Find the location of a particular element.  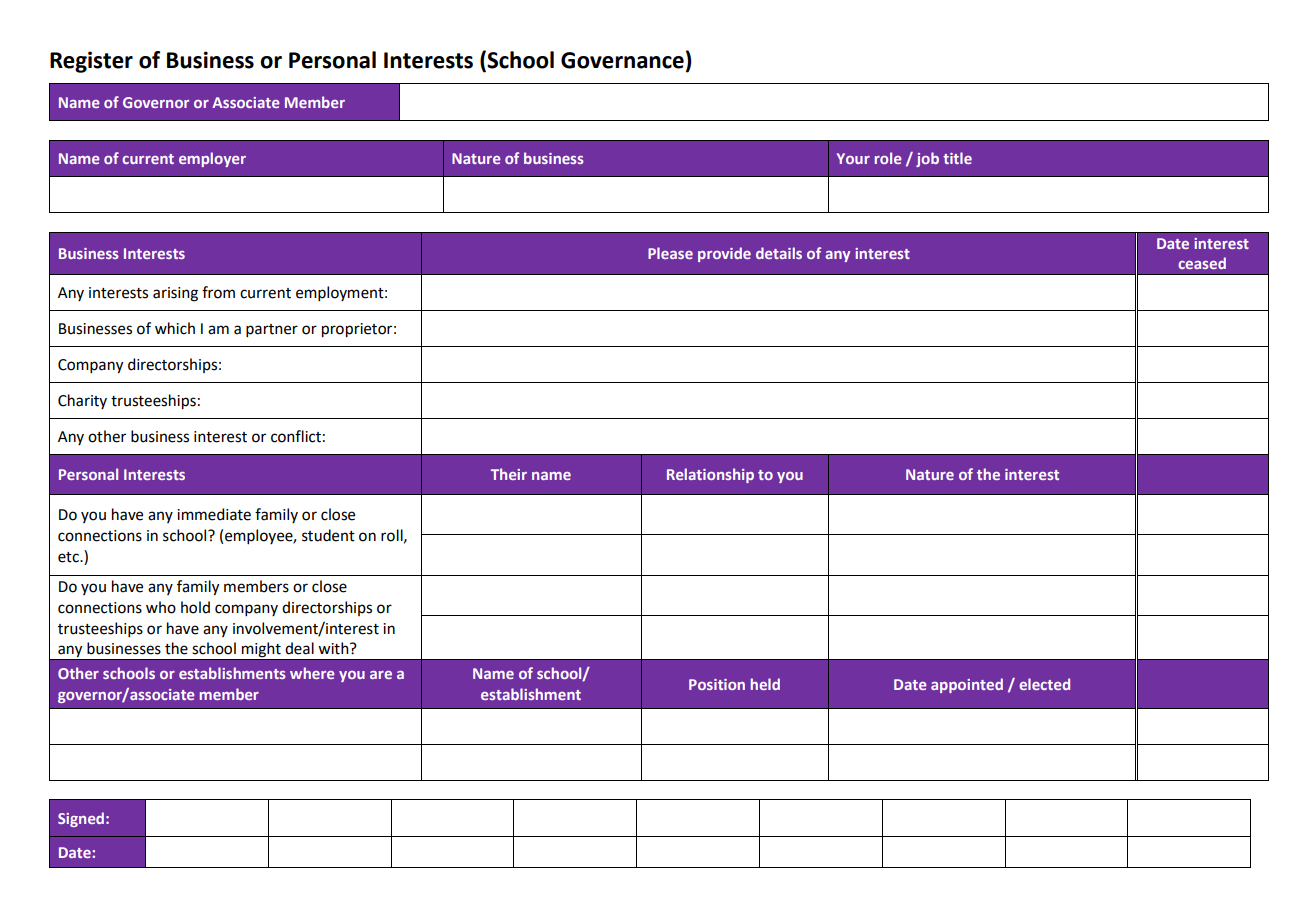

which is located at coordinates (175, 328).
